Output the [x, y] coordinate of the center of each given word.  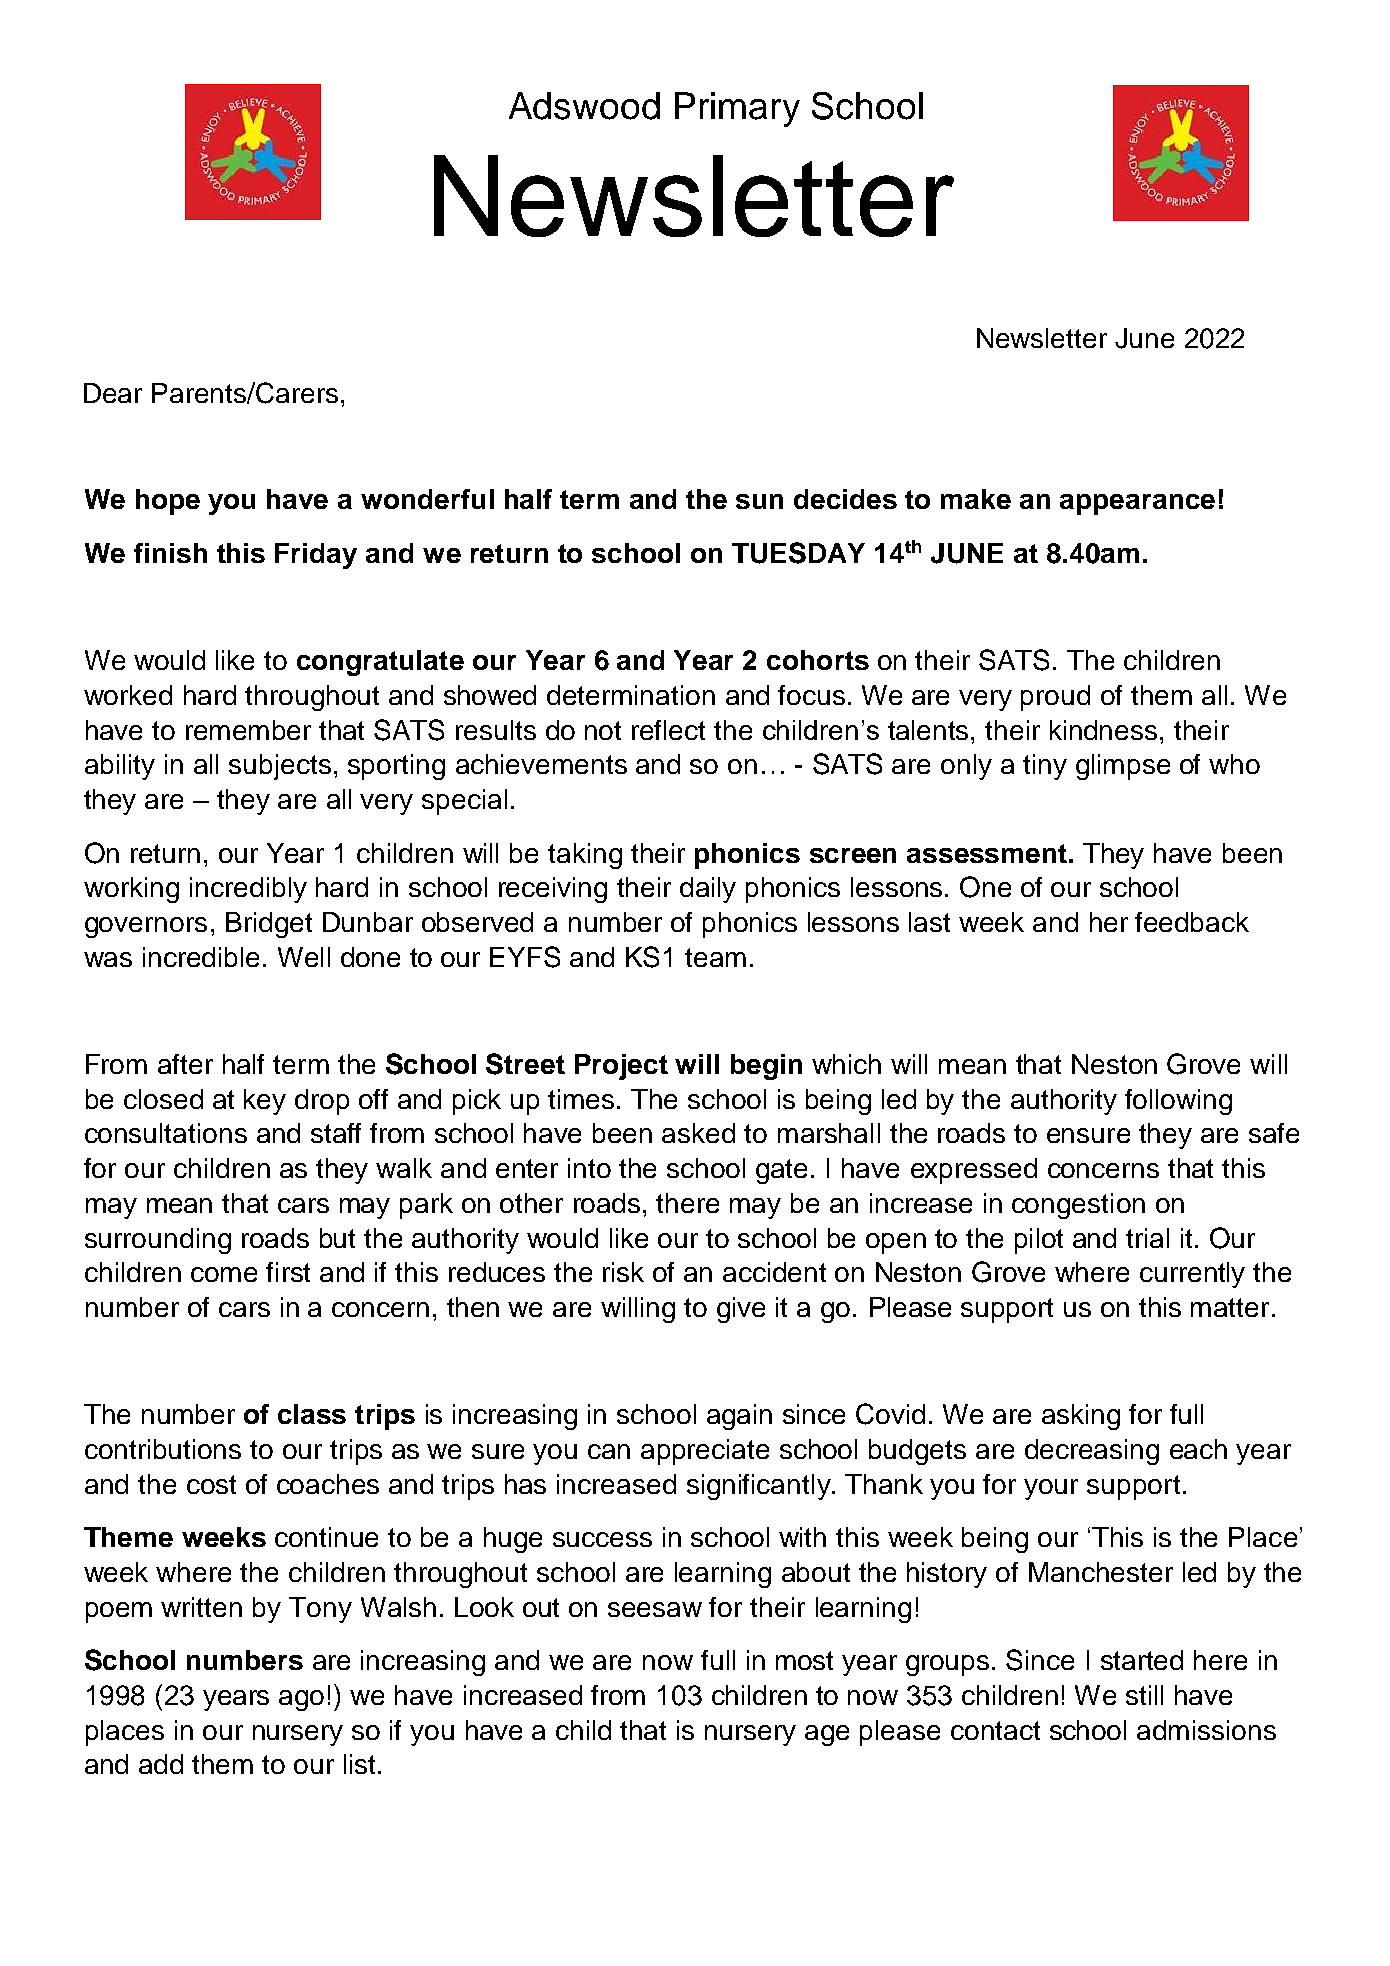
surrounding [158, 1241]
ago [301, 1700]
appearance [1137, 504]
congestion [1078, 1206]
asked [698, 1133]
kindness [1103, 730]
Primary [737, 109]
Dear [113, 393]
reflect [668, 730]
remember [248, 730]
